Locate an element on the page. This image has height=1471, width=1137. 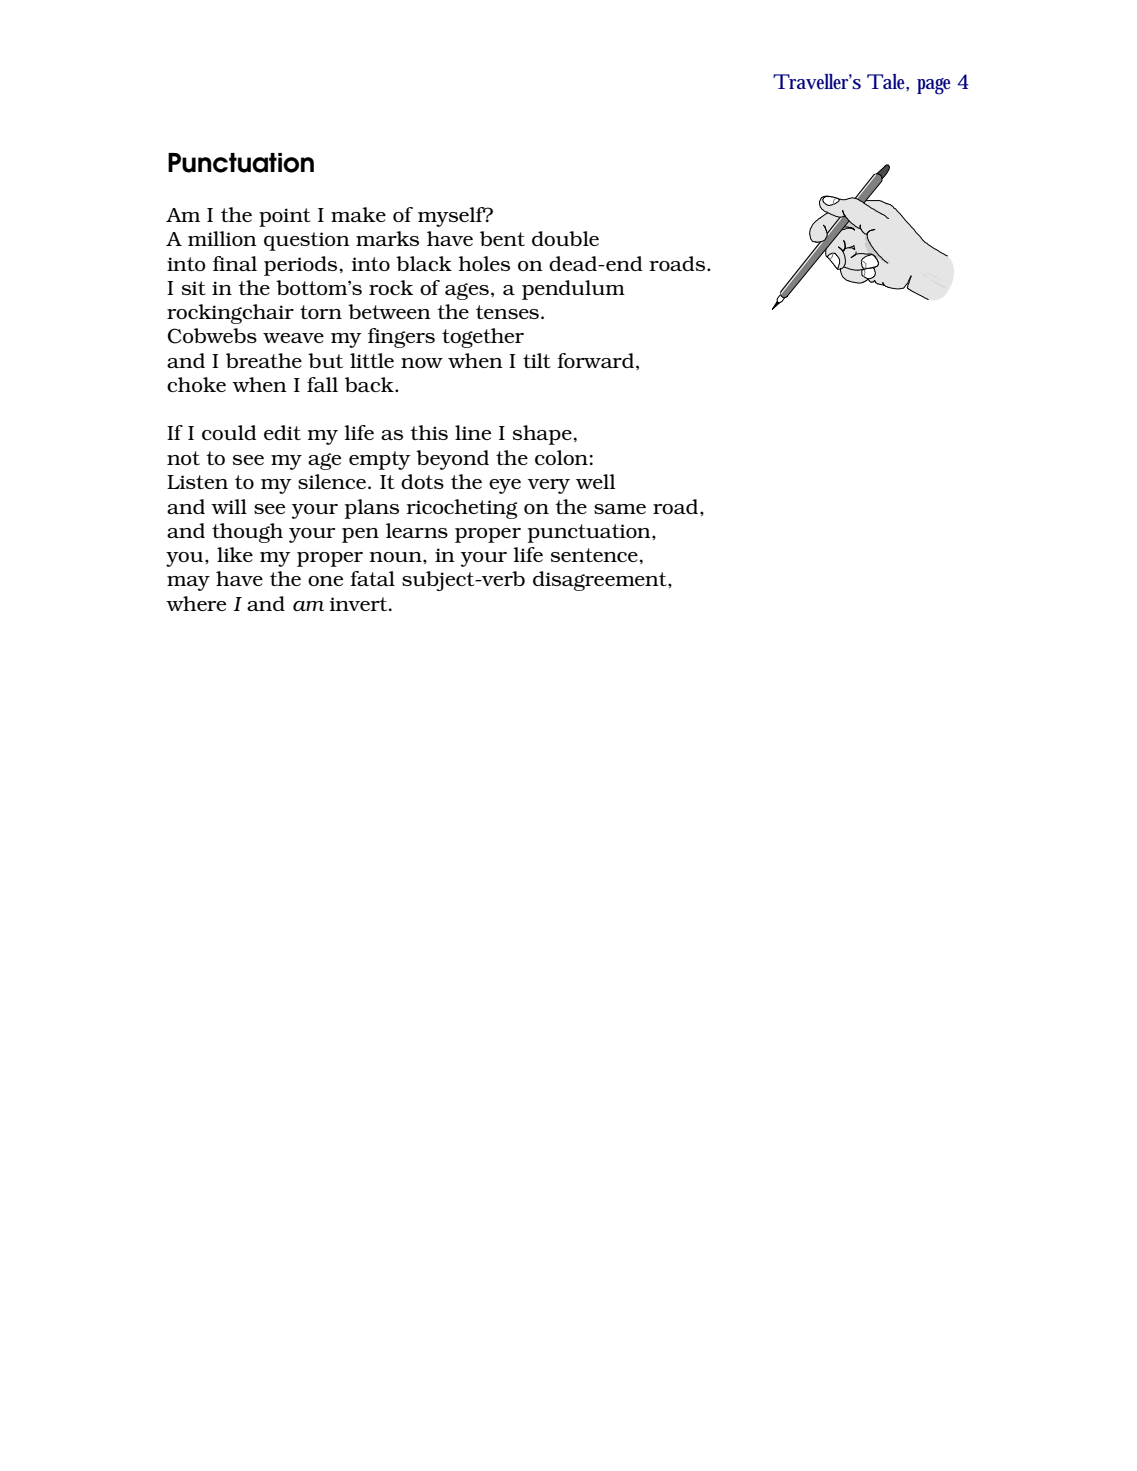
point is located at coordinates (285, 217).
